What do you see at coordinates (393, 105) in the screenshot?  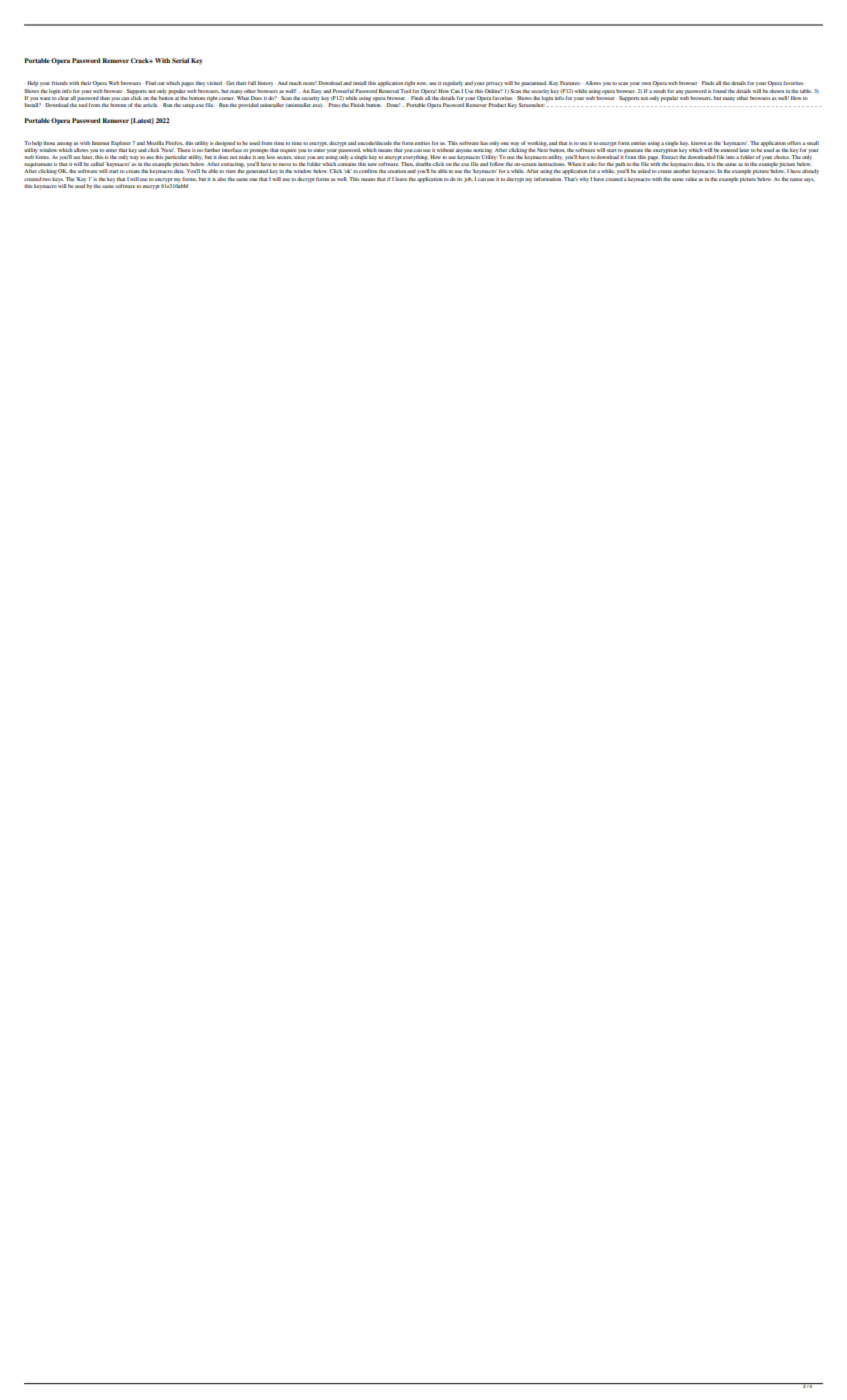 I see `Done` at bounding box center [393, 105].
